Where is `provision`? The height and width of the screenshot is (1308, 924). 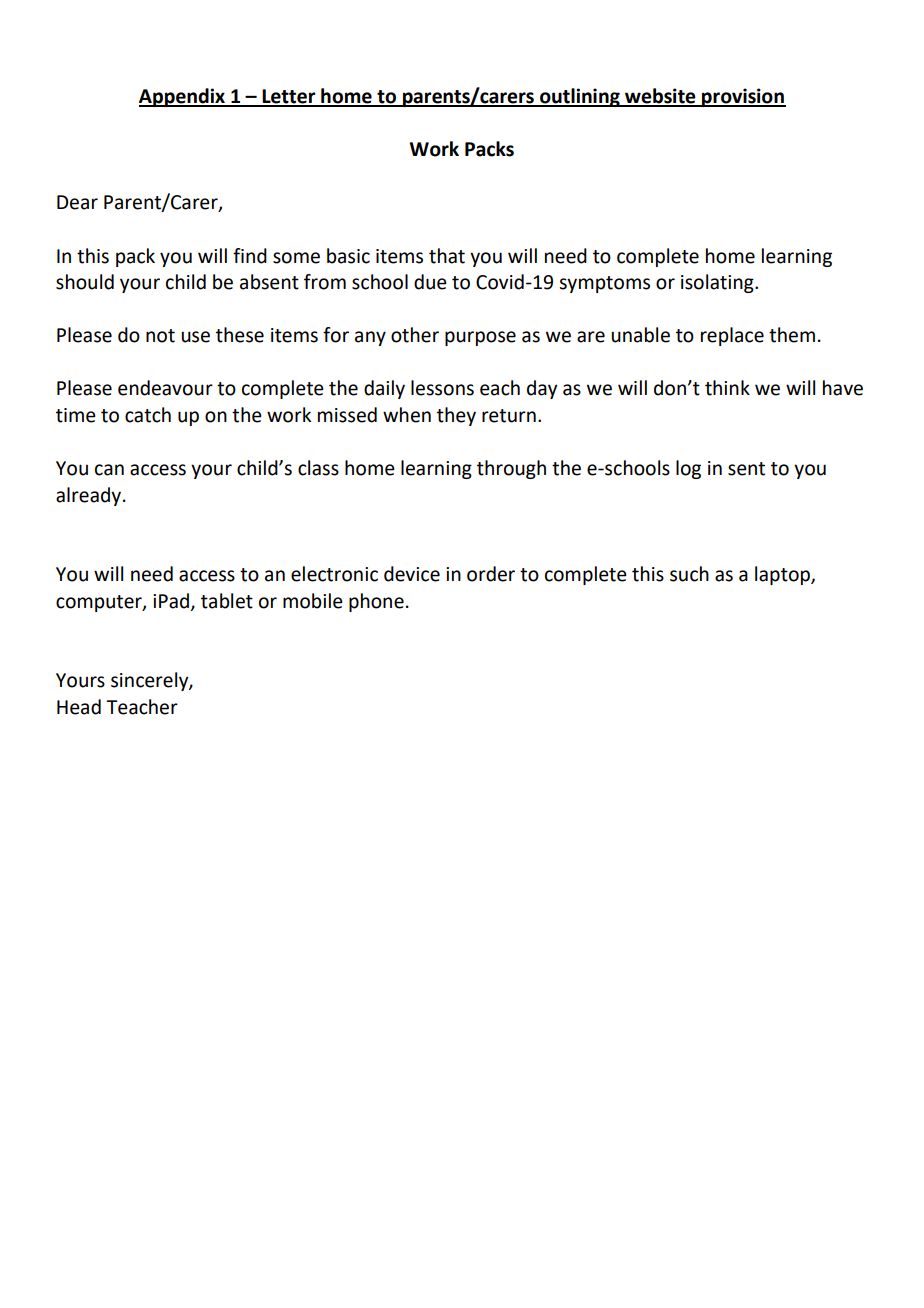
provision is located at coordinates (743, 97).
